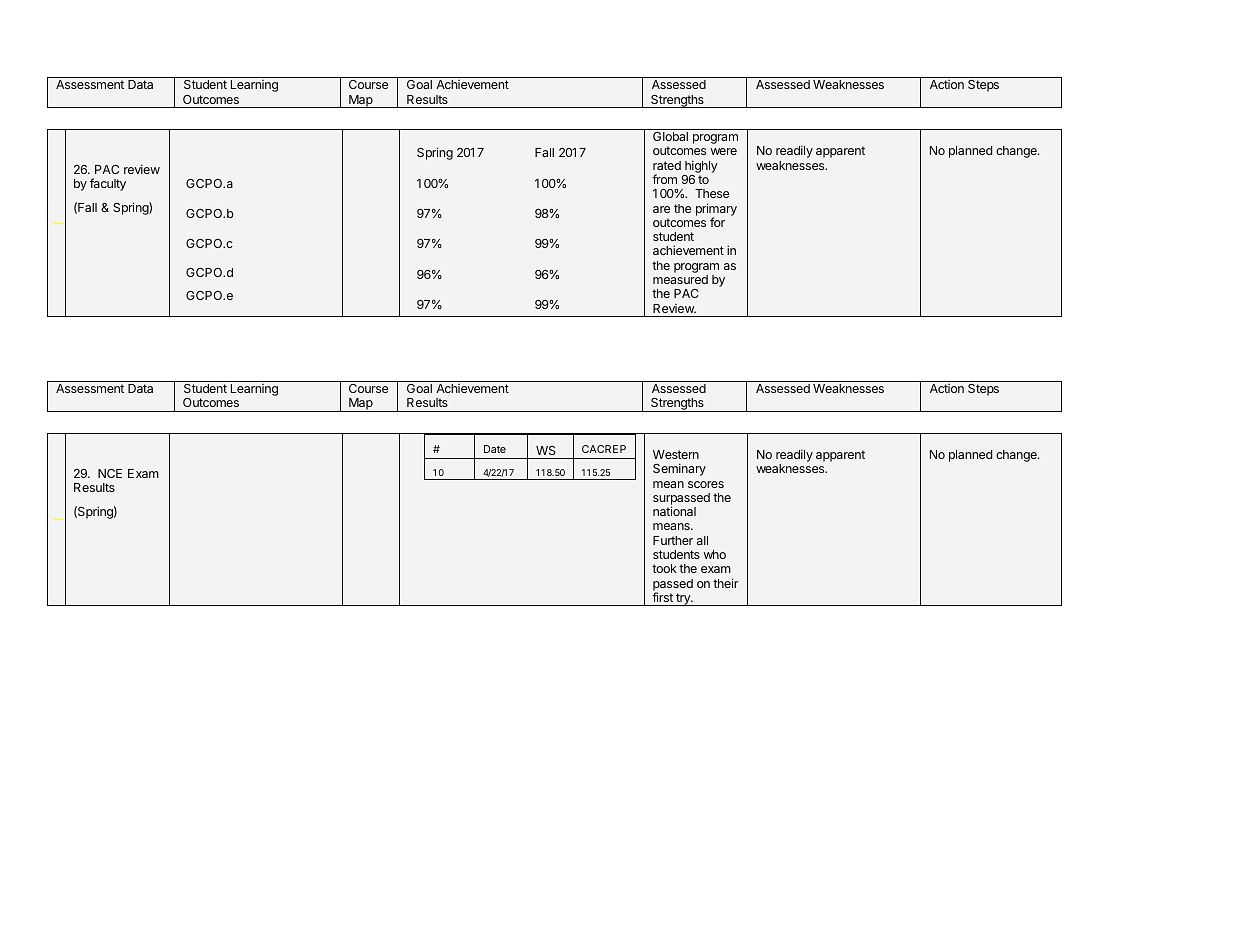 This page has width=1233, height=952. What do you see at coordinates (110, 473) in the page?
I see `NCE` at bounding box center [110, 473].
